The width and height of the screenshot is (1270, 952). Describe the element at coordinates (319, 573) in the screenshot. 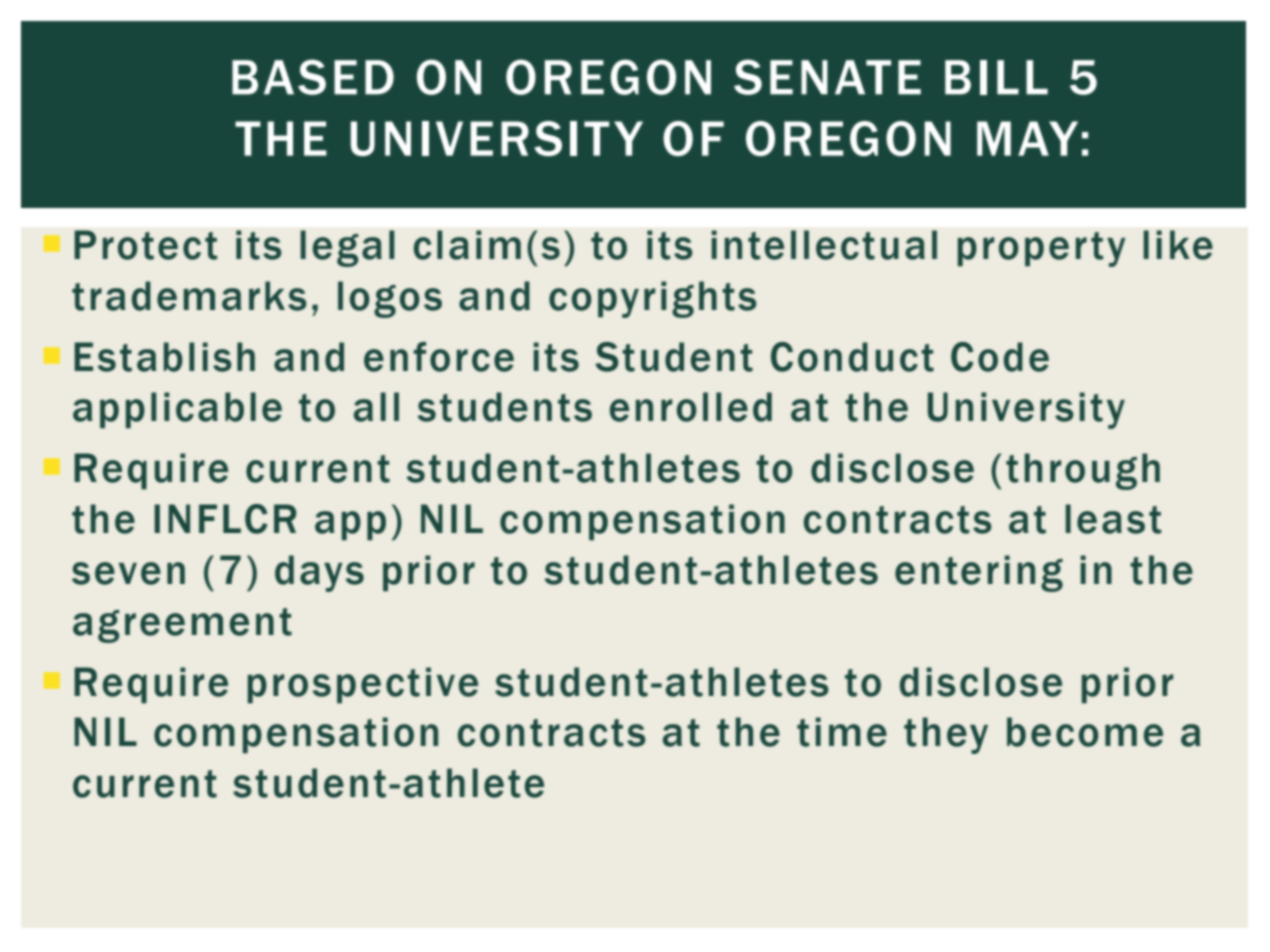

I see `days` at that location.
